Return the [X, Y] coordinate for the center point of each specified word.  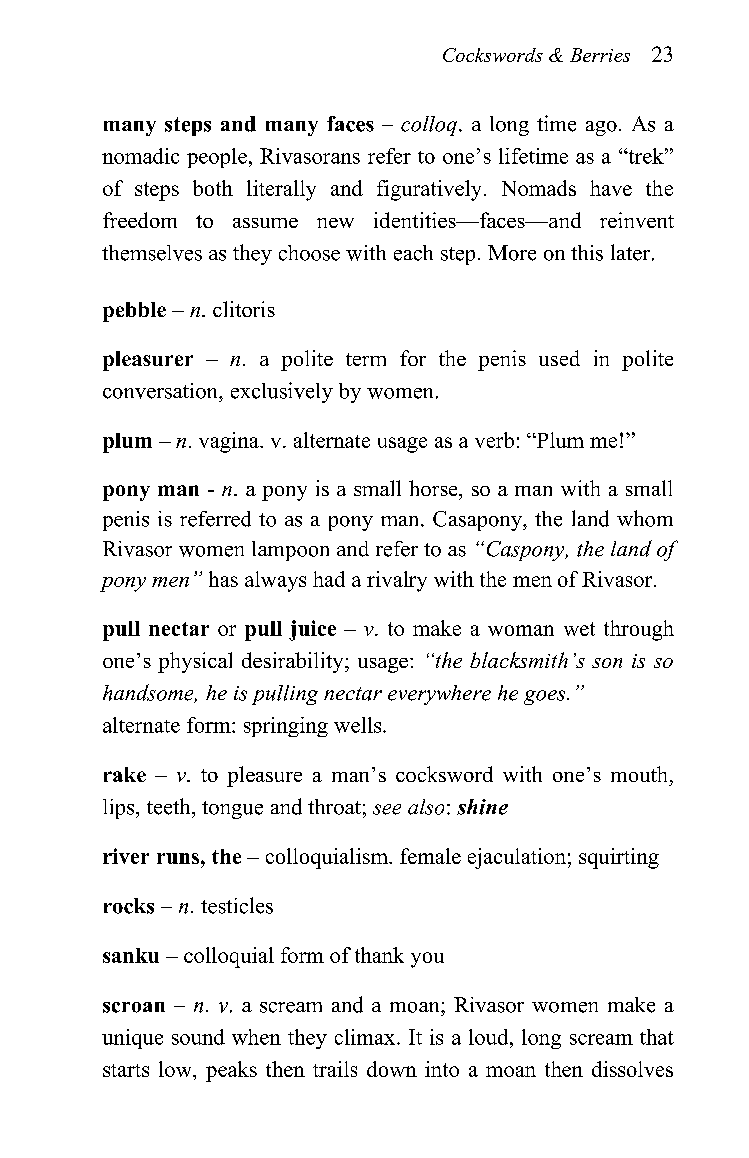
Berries [600, 55]
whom [645, 518]
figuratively [429, 190]
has [223, 579]
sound [198, 1037]
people [217, 158]
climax [366, 1037]
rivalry [397, 581]
